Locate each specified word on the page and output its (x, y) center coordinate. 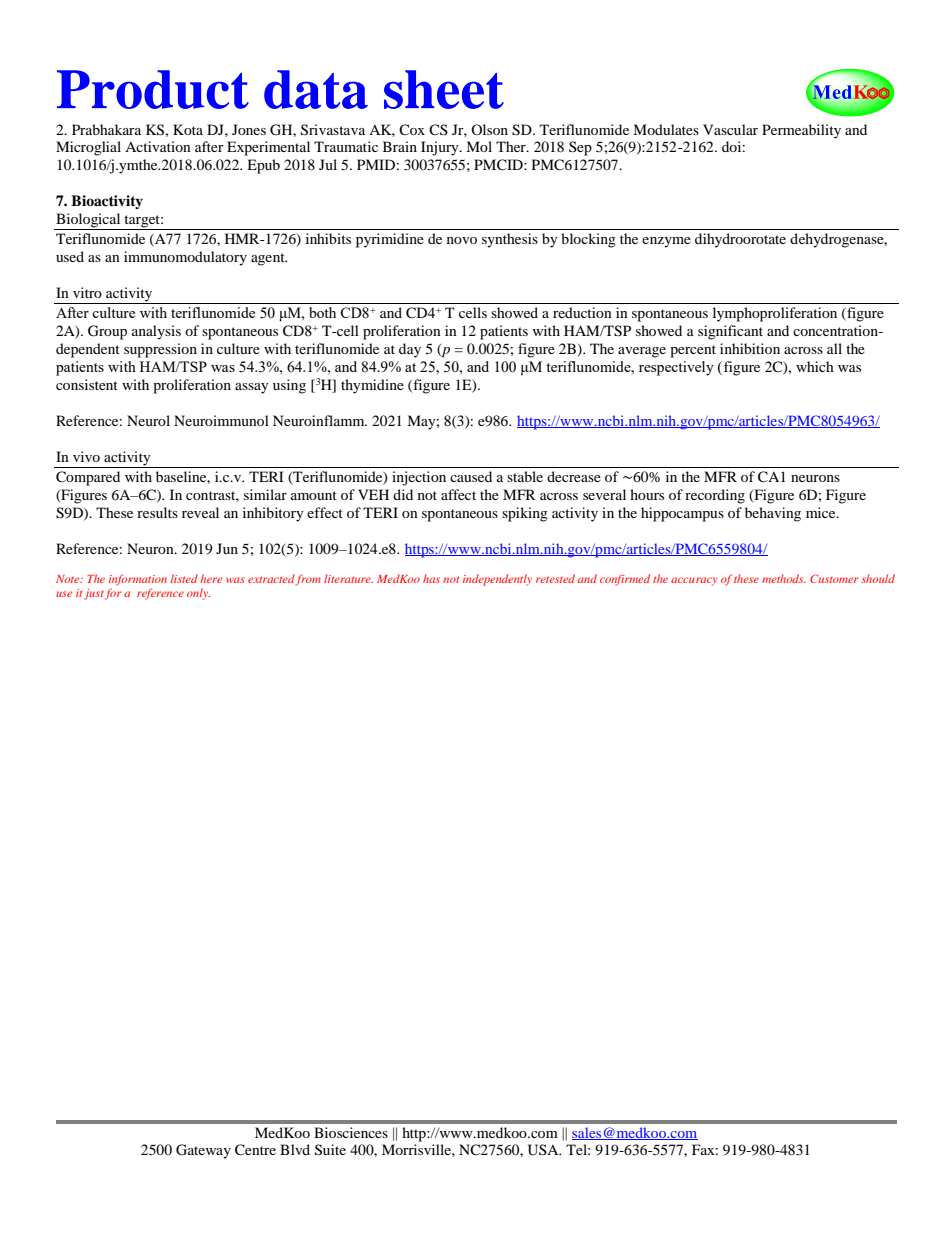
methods (784, 578)
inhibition (750, 348)
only (198, 594)
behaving (773, 514)
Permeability (801, 131)
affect (458, 494)
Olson (489, 129)
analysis (156, 332)
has (431, 578)
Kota (188, 129)
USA (544, 1150)
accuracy (694, 581)
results (157, 512)
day (410, 350)
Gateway (203, 1151)
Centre (255, 1150)
